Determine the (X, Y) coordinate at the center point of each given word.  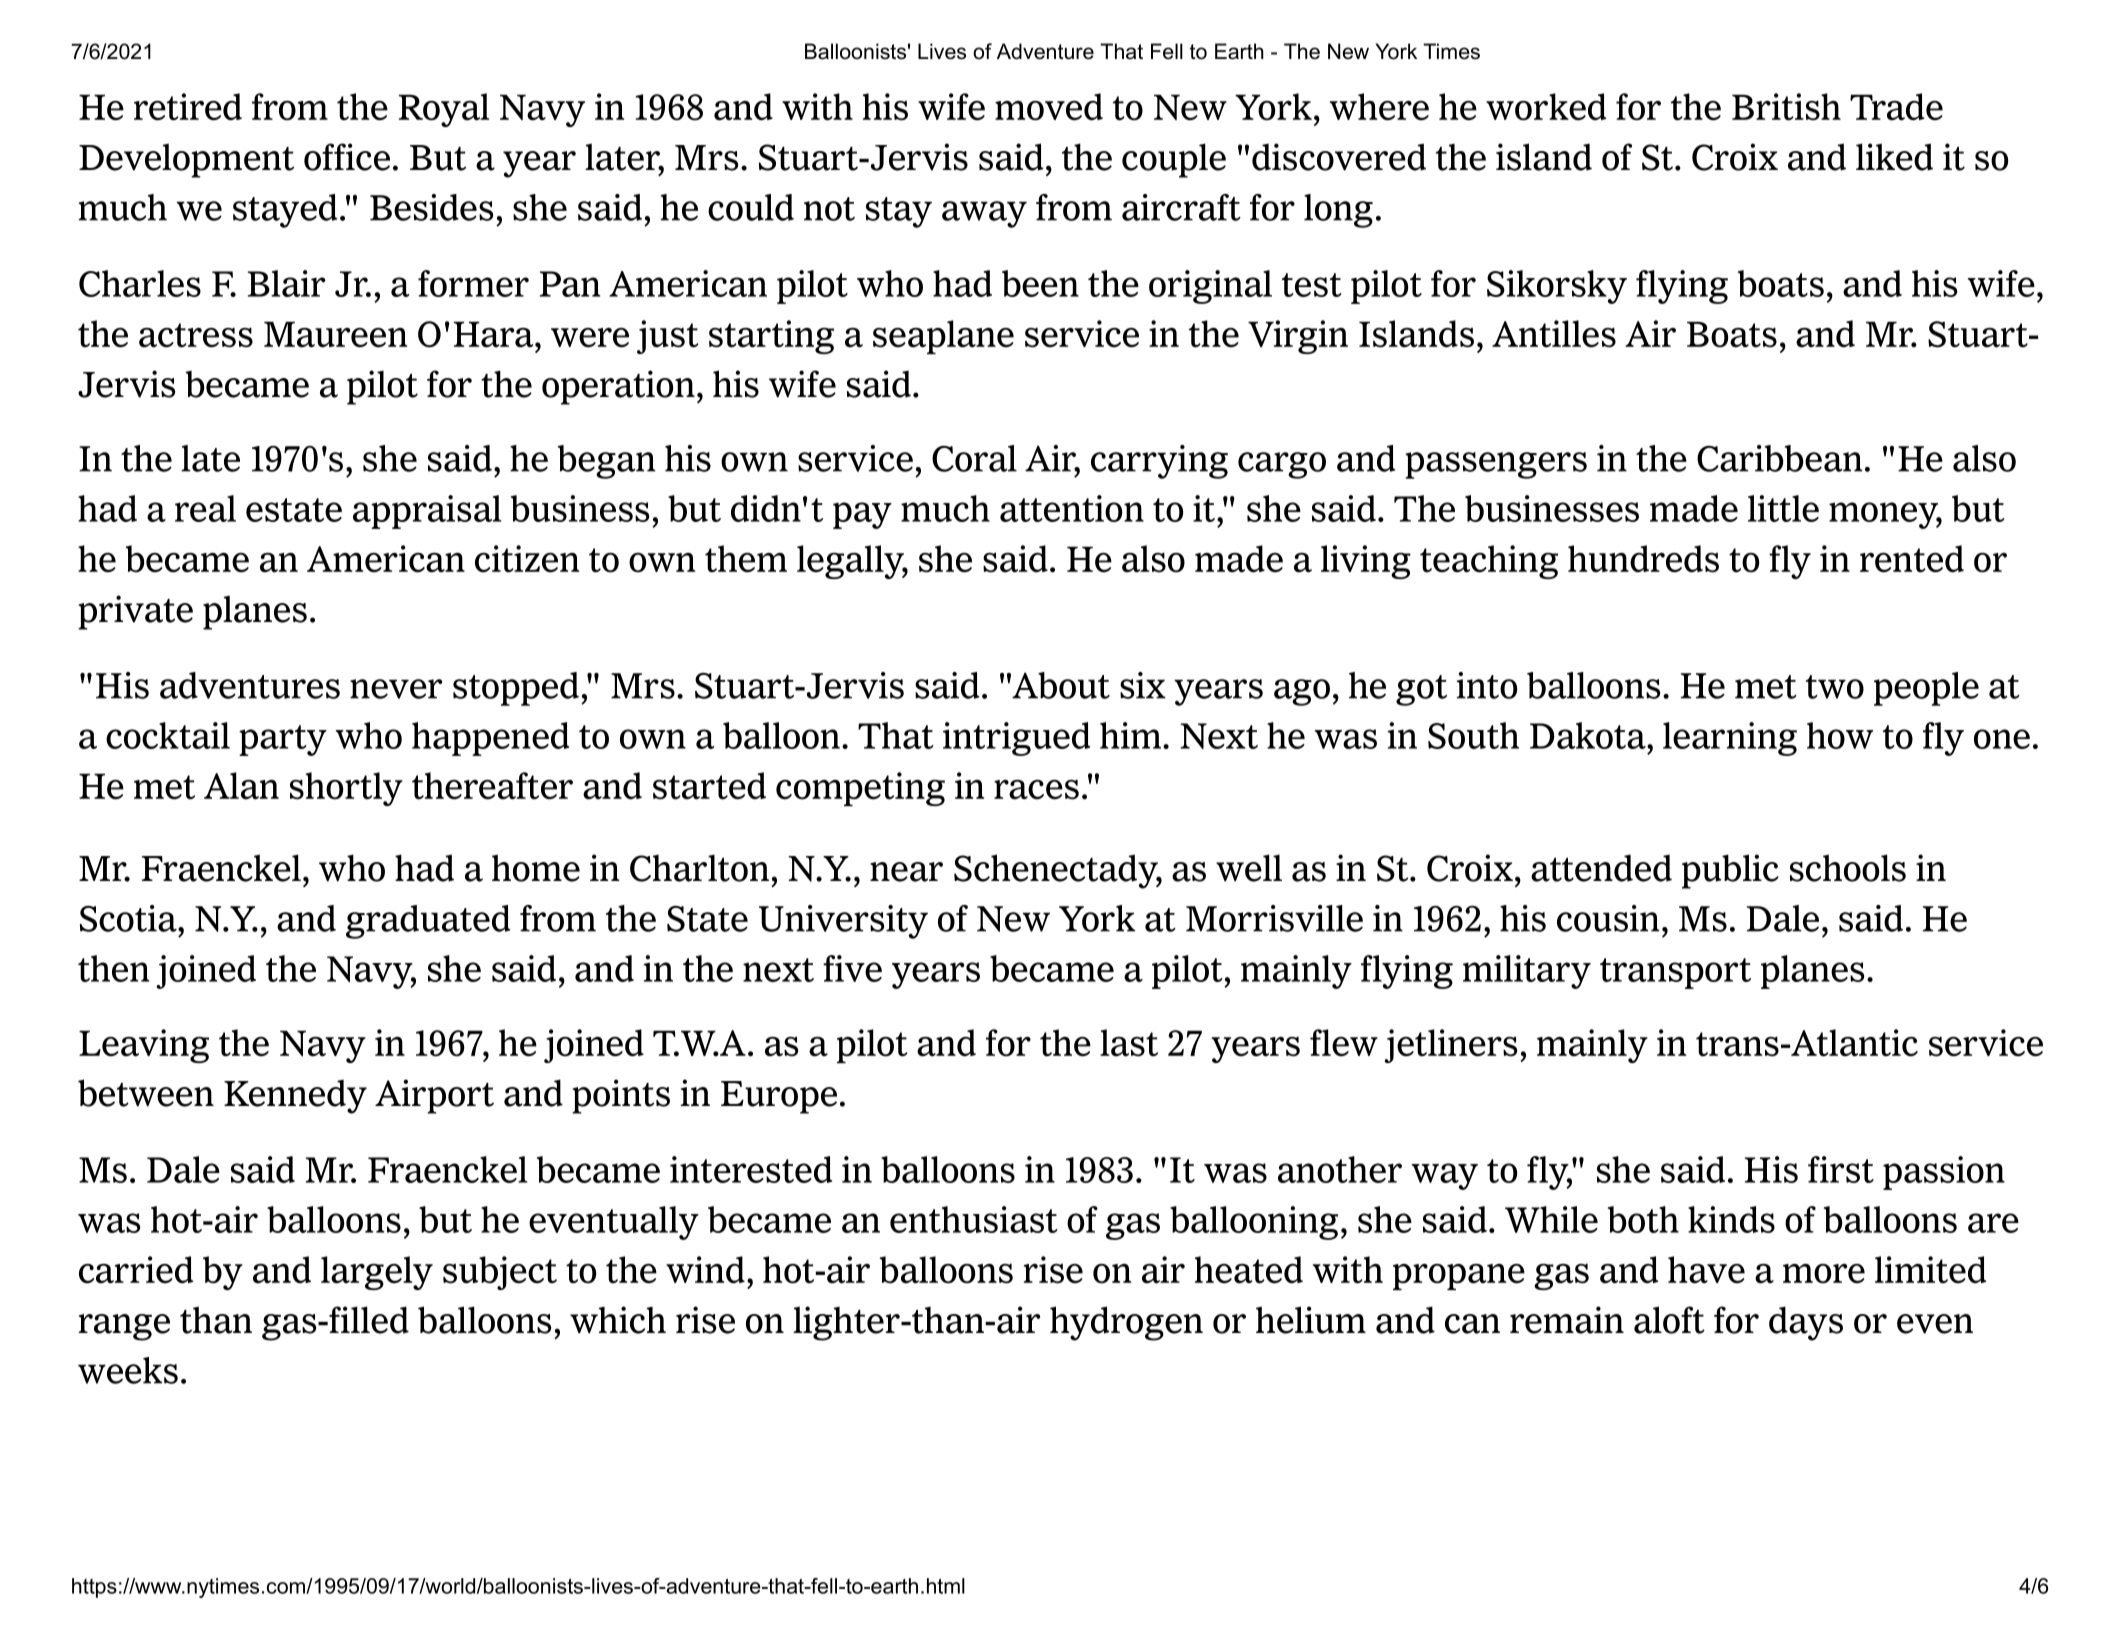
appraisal (427, 512)
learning (1730, 739)
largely (377, 1273)
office (347, 157)
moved (1049, 107)
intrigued (1016, 739)
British (1786, 107)
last (1129, 1043)
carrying (1159, 462)
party (283, 740)
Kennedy (295, 1097)
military (1527, 972)
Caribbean (1780, 458)
